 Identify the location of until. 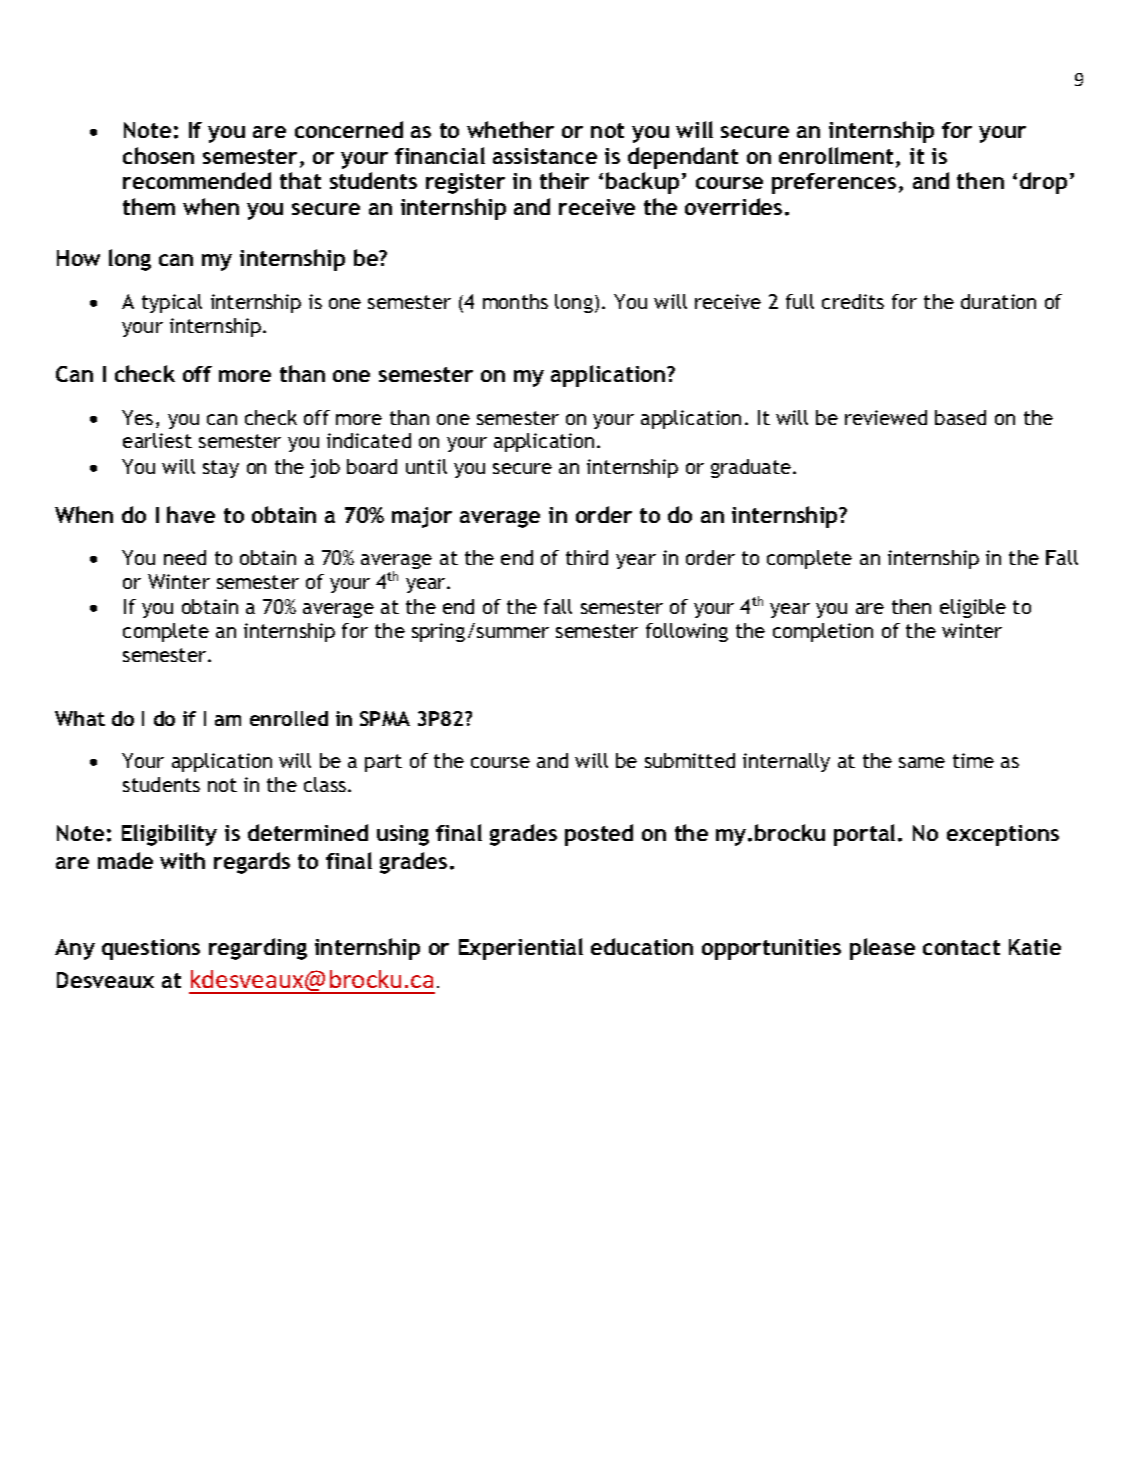
(426, 466).
